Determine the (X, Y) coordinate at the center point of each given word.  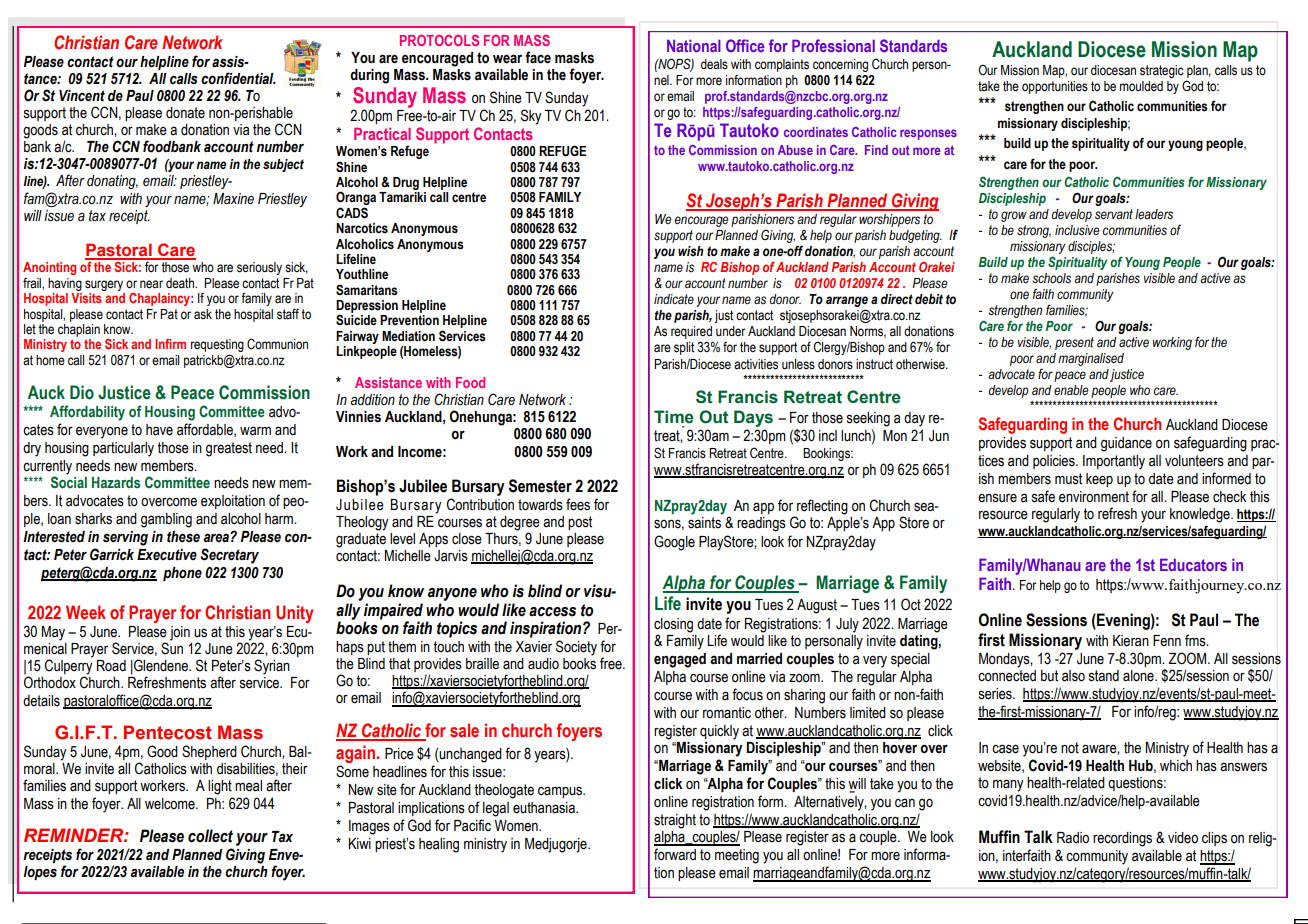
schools (1051, 278)
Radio (1073, 838)
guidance (1126, 444)
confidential (238, 78)
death (181, 283)
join (181, 634)
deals (714, 64)
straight (675, 821)
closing (673, 625)
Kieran (1131, 641)
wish (691, 251)
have (159, 430)
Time (674, 417)
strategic (1161, 71)
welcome (171, 804)
